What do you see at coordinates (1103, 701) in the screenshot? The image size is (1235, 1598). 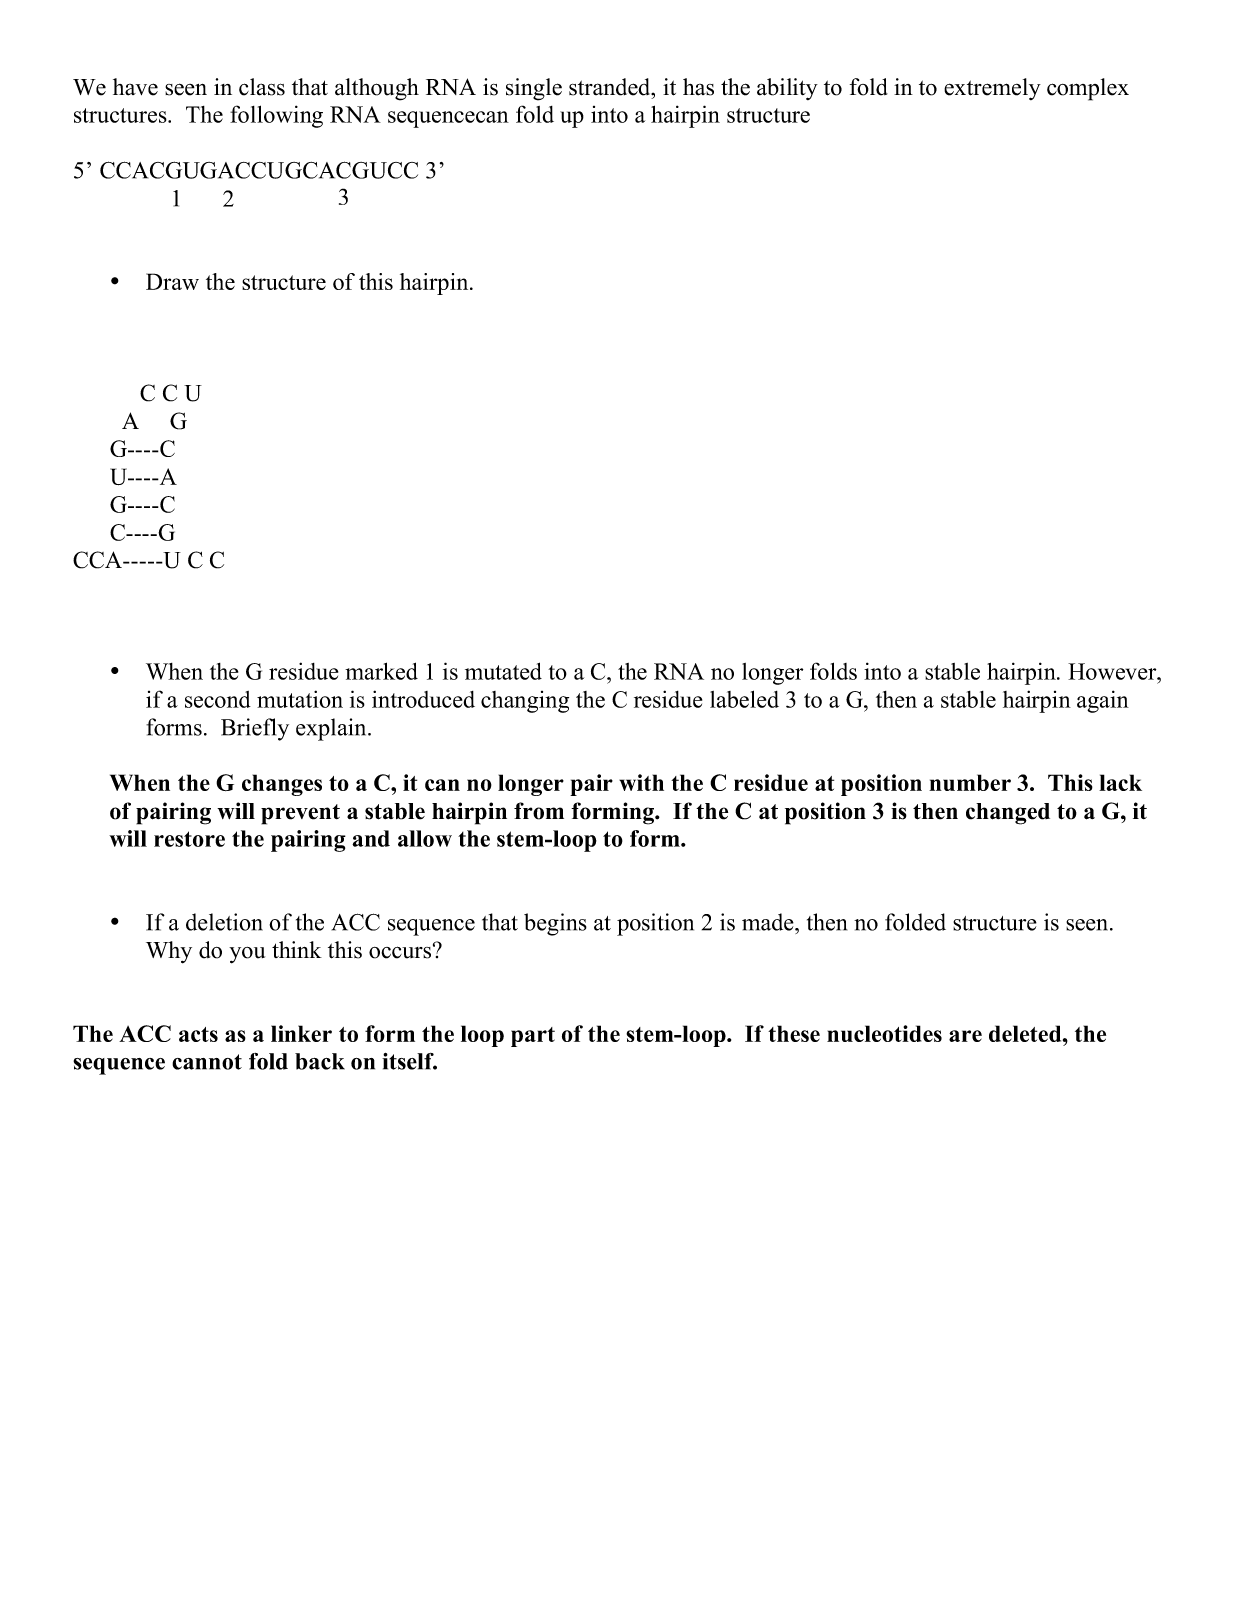 I see `again` at bounding box center [1103, 701].
